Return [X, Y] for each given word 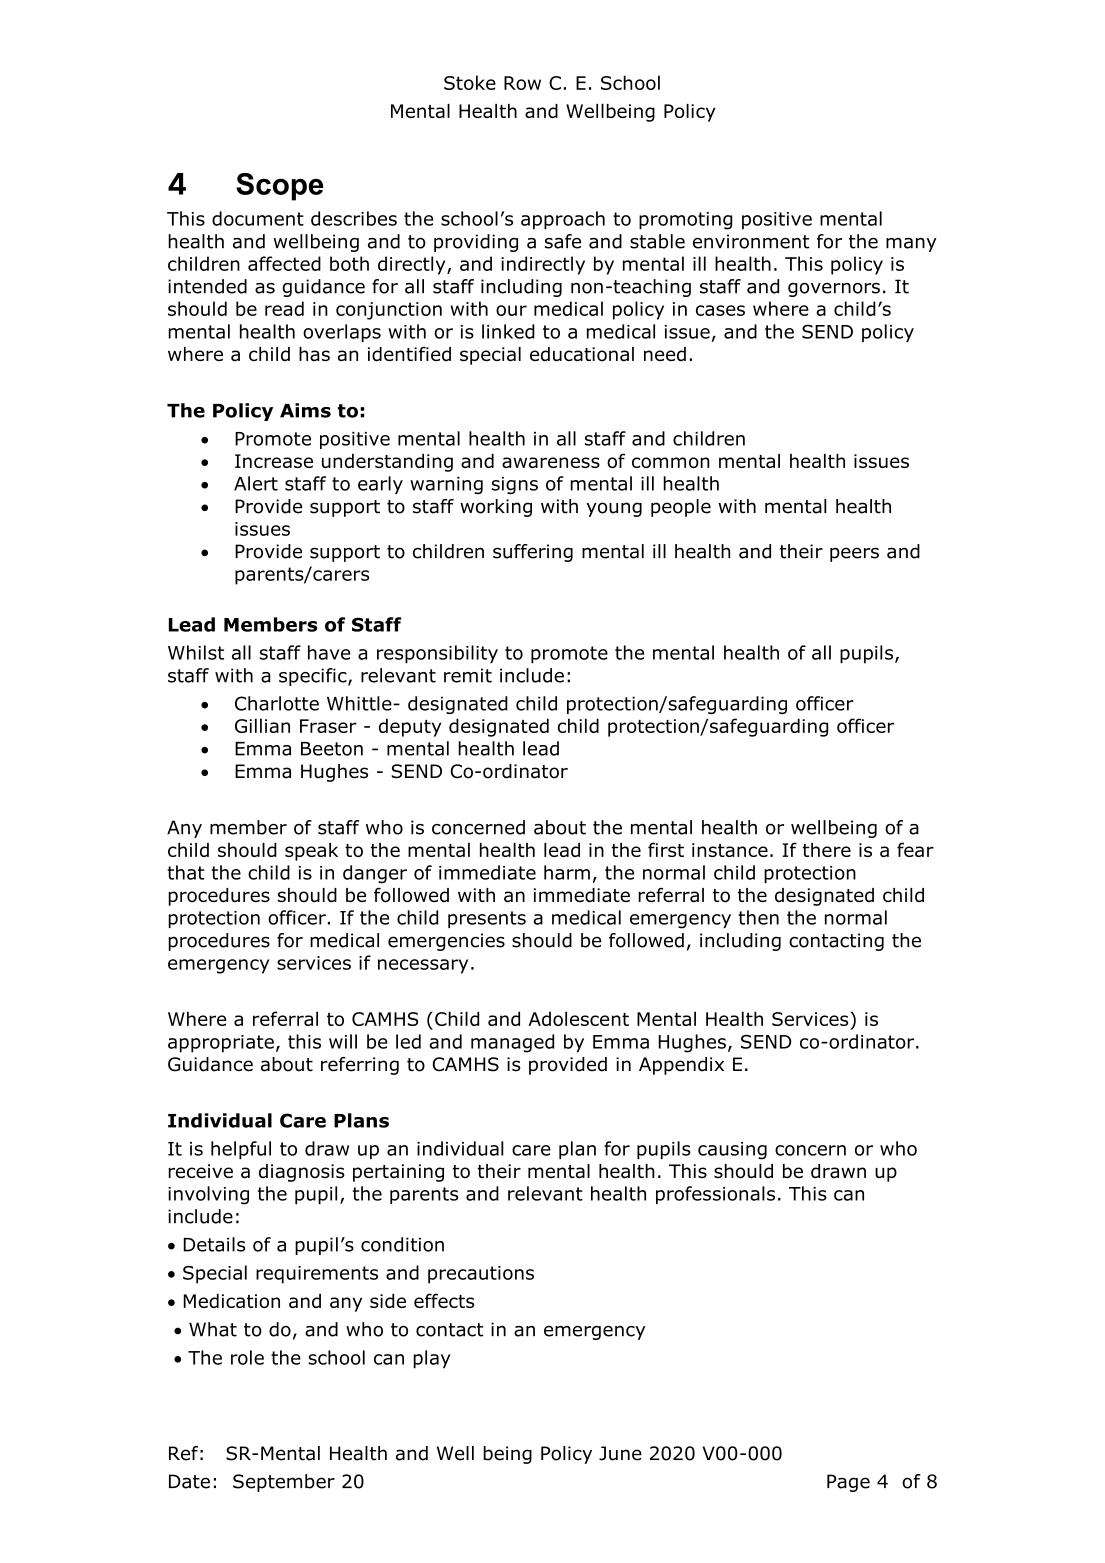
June [620, 1453]
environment [751, 241]
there [826, 850]
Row [522, 83]
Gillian [262, 725]
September [284, 1483]
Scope [279, 187]
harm [567, 872]
